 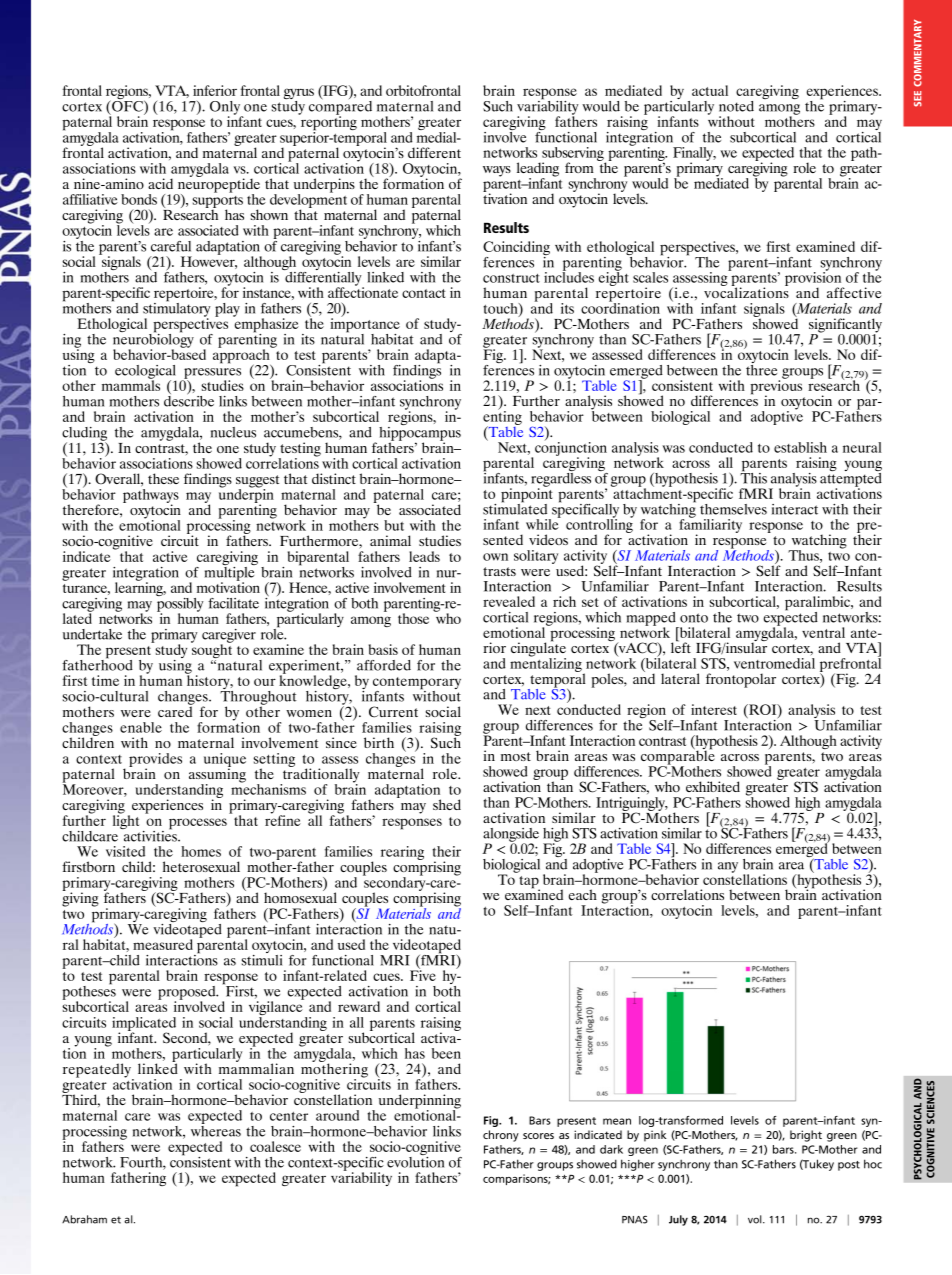 What do you see at coordinates (579, 167) in the page?
I see `from` at bounding box center [579, 167].
